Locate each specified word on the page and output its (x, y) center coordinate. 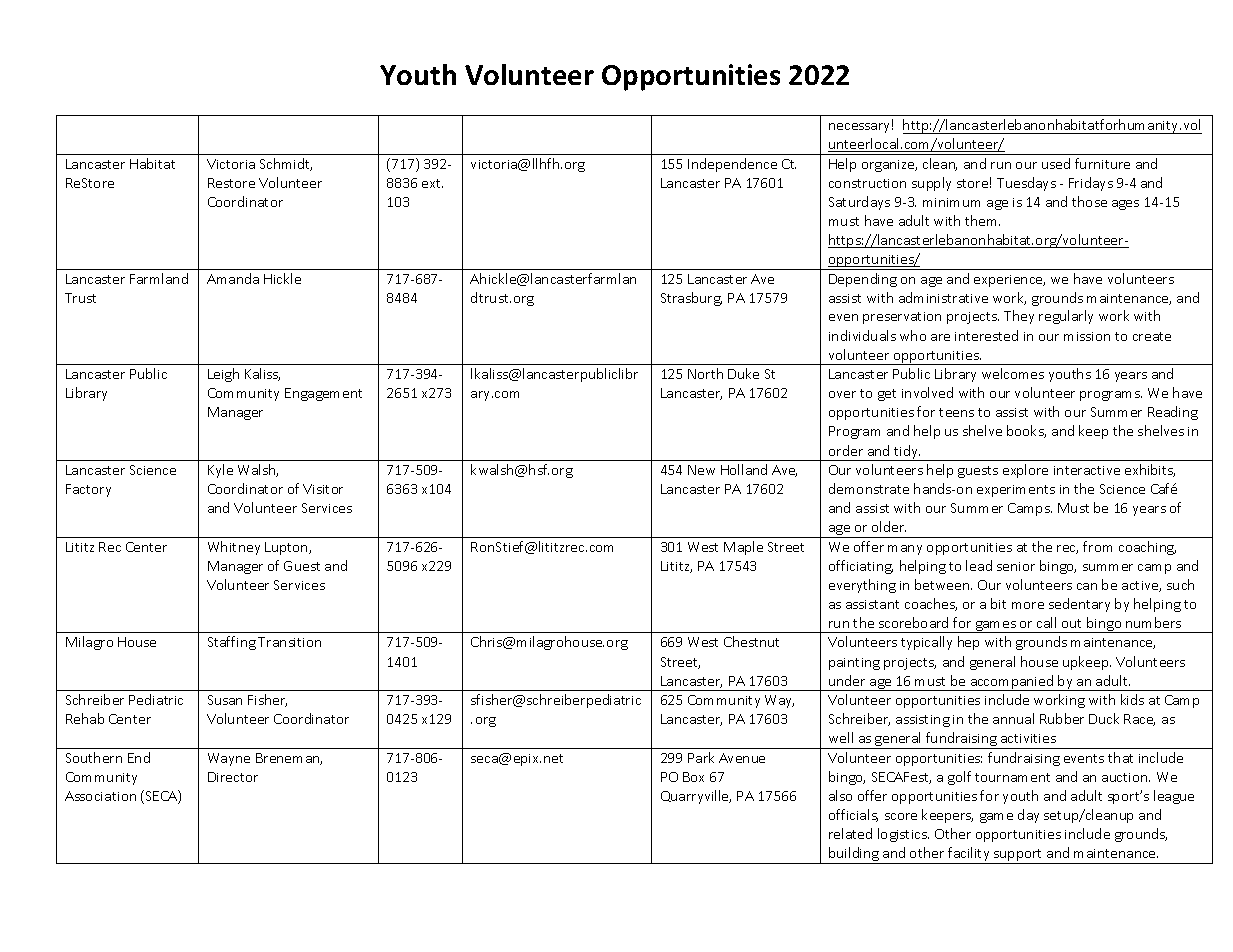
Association (100, 796)
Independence (732, 165)
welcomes (1013, 373)
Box (693, 777)
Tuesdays (1026, 184)
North (705, 373)
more (1028, 605)
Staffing (232, 643)
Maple (743, 548)
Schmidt (286, 164)
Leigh (223, 375)
